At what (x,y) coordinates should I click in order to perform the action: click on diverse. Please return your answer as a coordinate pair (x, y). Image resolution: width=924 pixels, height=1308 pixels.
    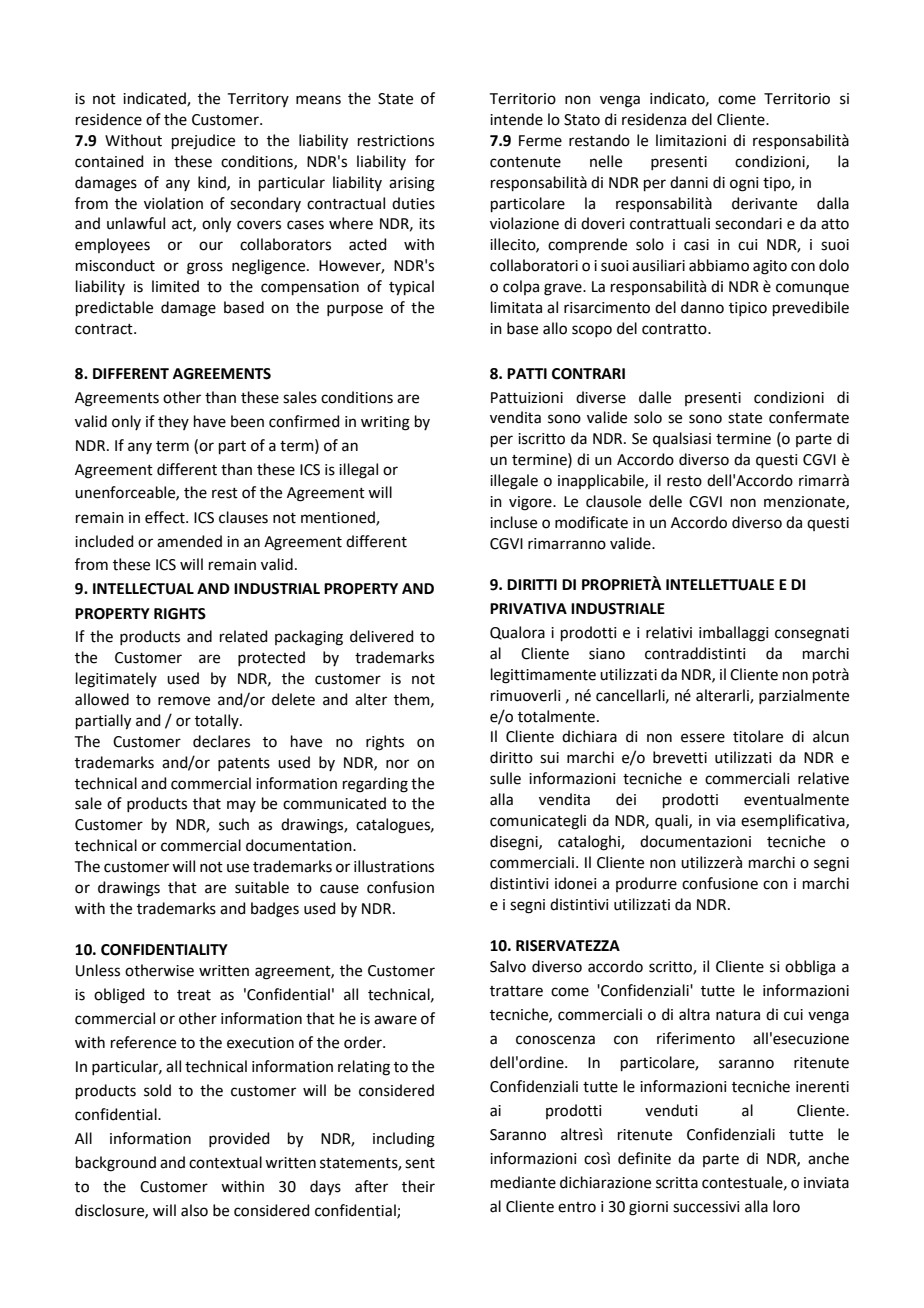
    Looking at the image, I should click on (601, 397).
